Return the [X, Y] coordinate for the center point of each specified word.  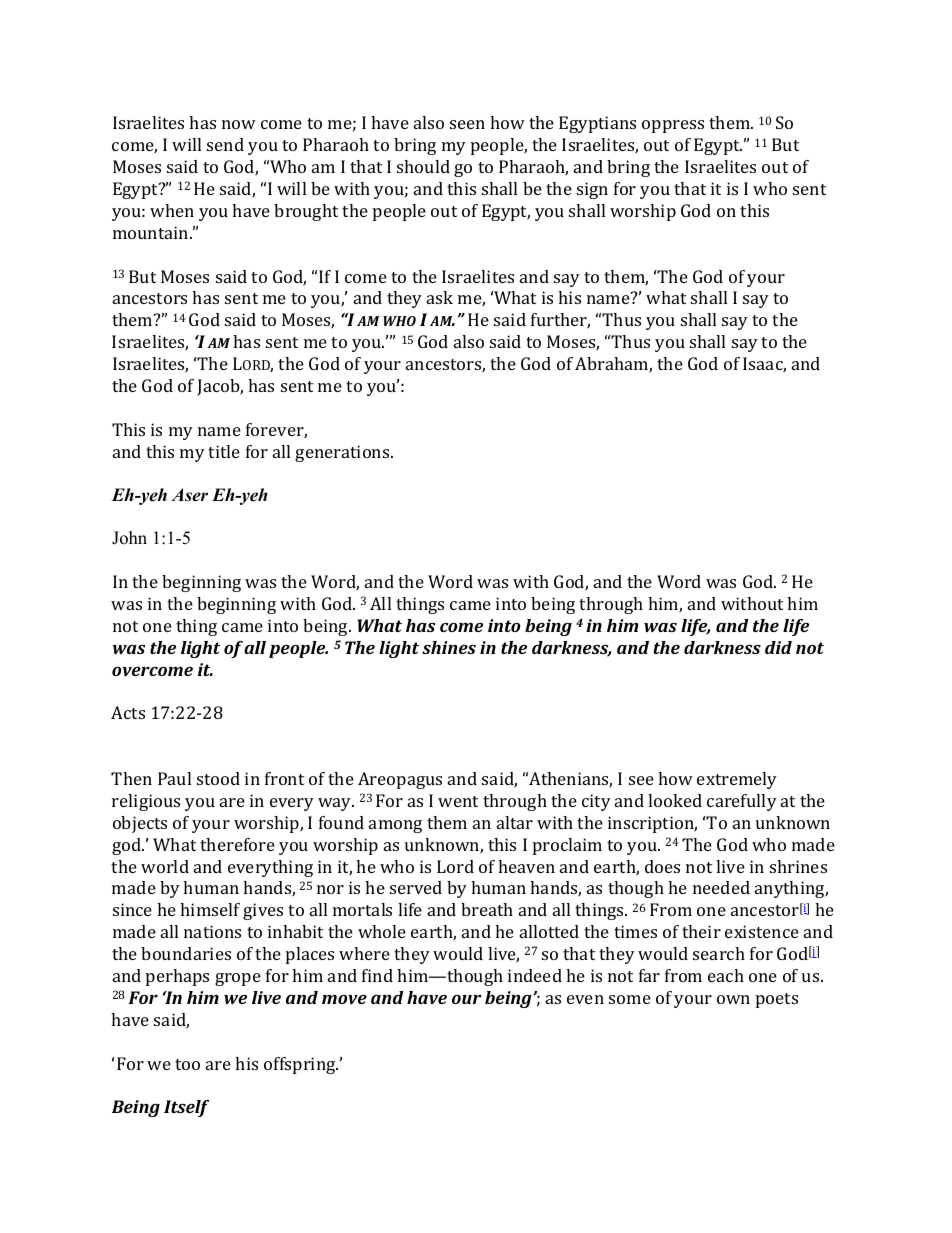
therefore [237, 844]
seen [467, 124]
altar [515, 822]
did [778, 647]
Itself [186, 1108]
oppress [673, 126]
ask [440, 297]
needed [721, 887]
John [129, 538]
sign [592, 190]
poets [777, 1000]
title [224, 451]
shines [449, 647]
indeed [535, 975]
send [225, 144]
